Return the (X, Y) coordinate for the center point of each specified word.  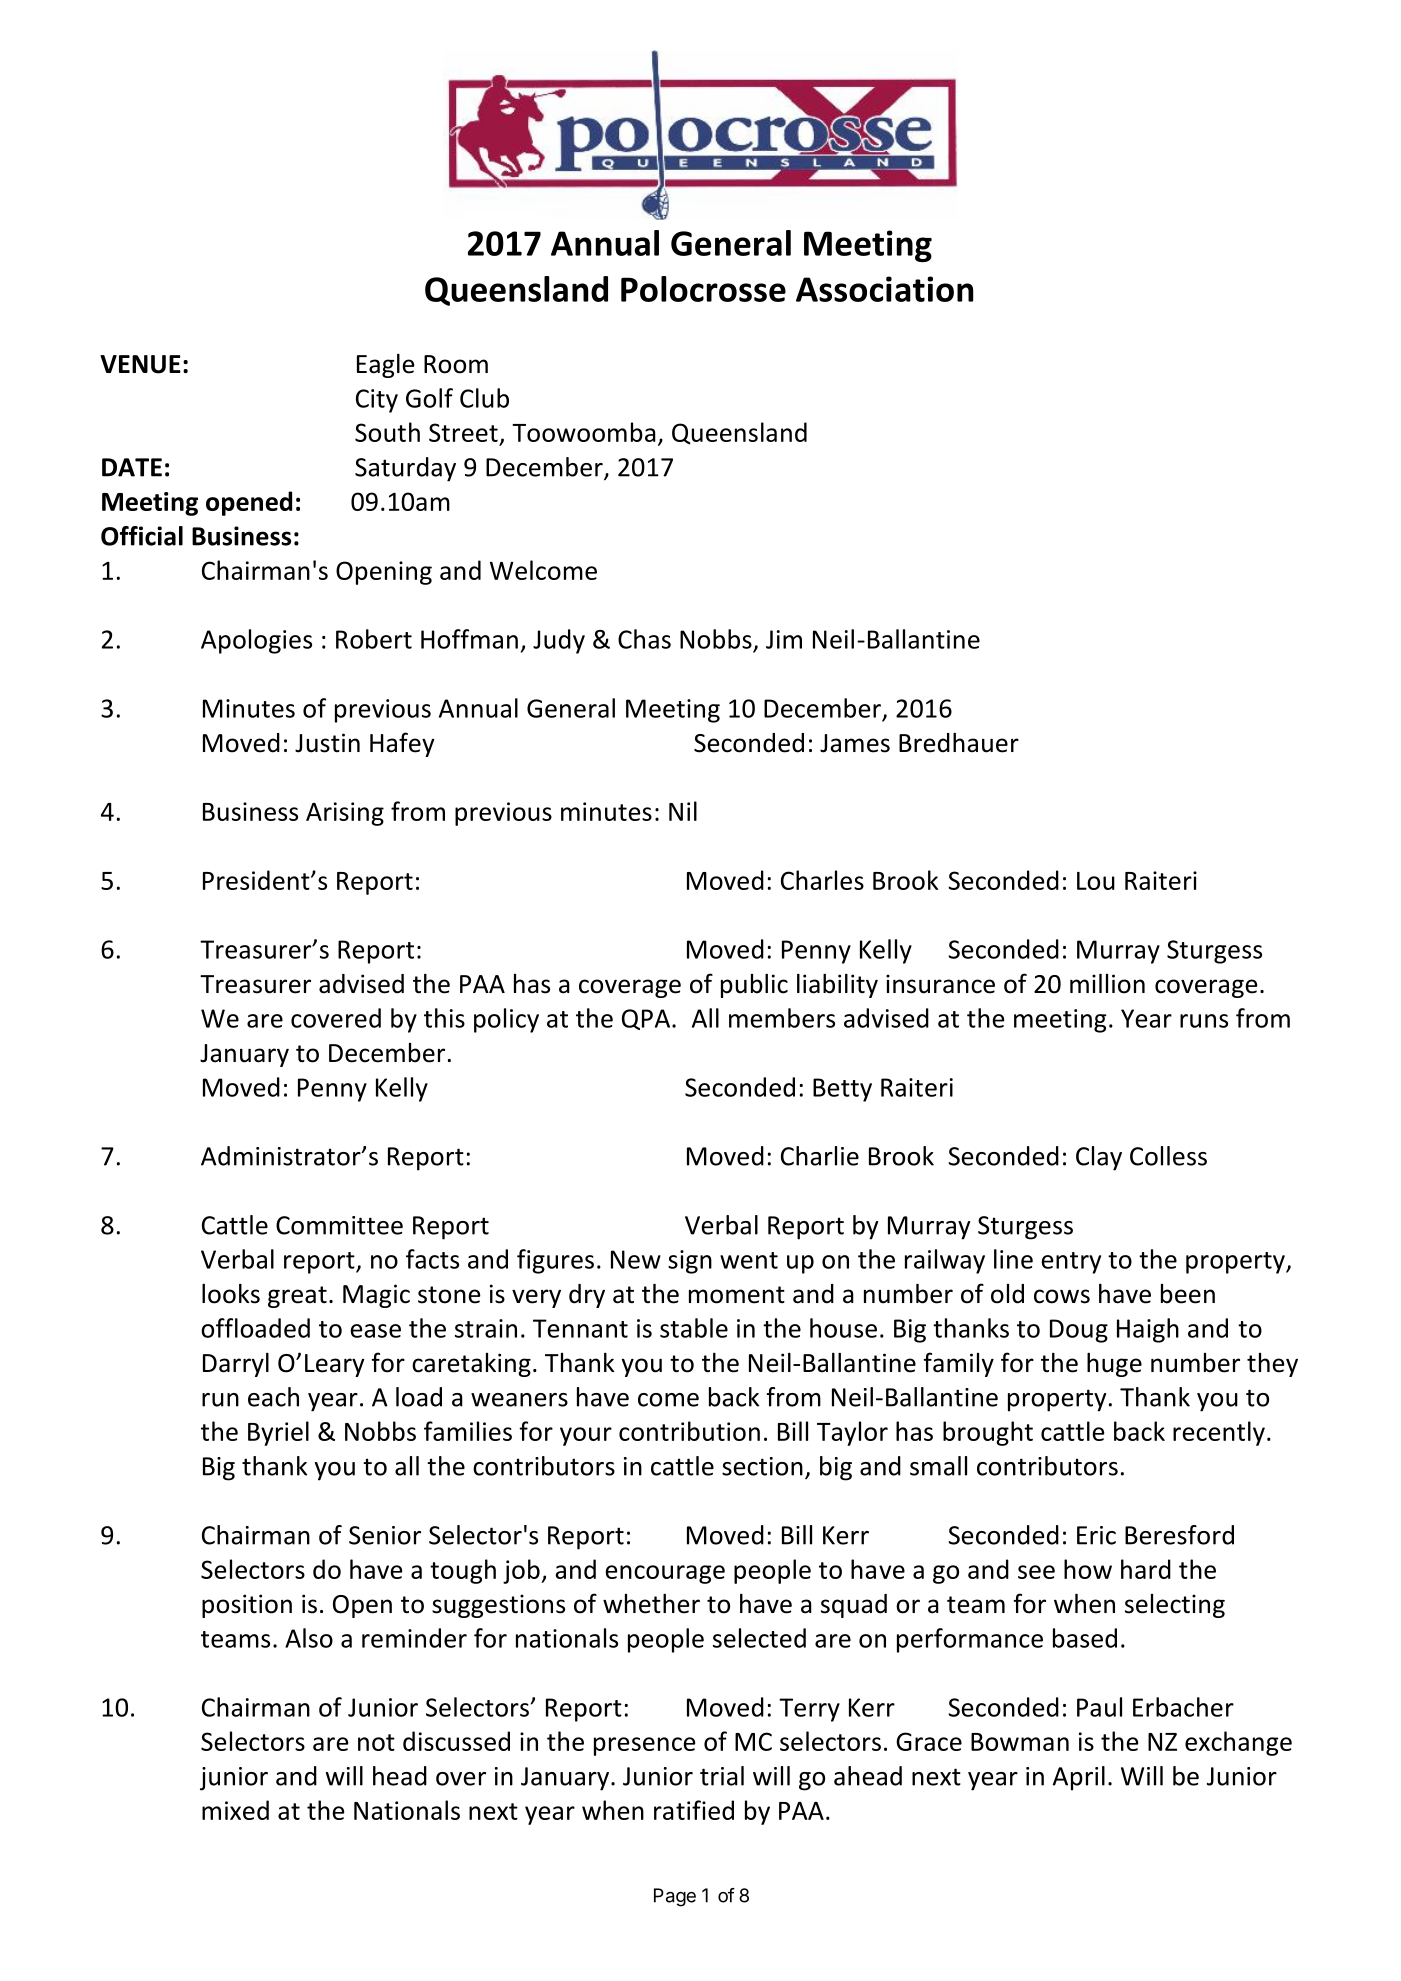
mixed (235, 1810)
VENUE (140, 364)
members (782, 1018)
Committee (339, 1225)
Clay (1099, 1158)
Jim (784, 639)
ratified (694, 1810)
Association (884, 289)
